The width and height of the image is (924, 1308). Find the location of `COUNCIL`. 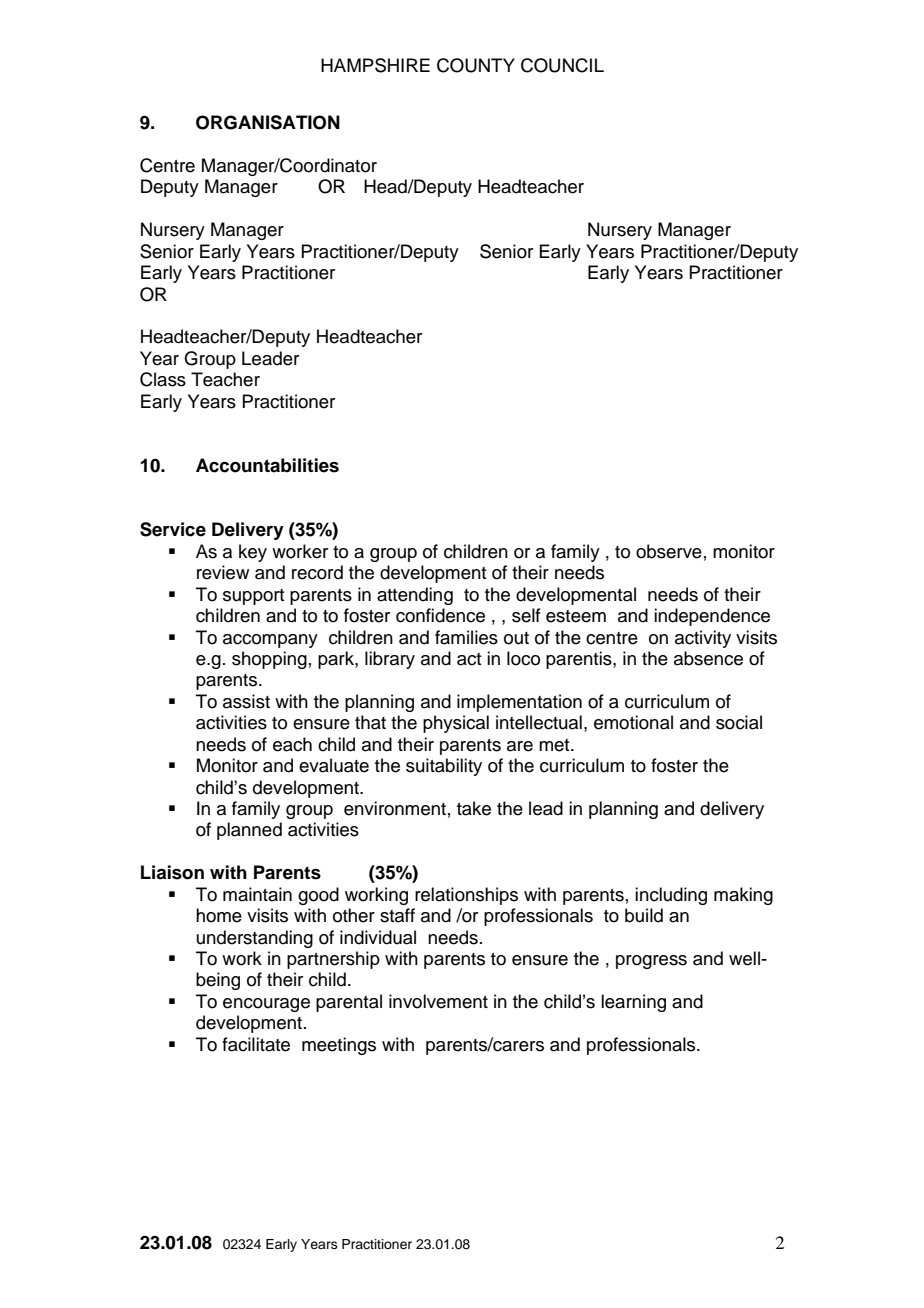

COUNCIL is located at coordinates (562, 65).
